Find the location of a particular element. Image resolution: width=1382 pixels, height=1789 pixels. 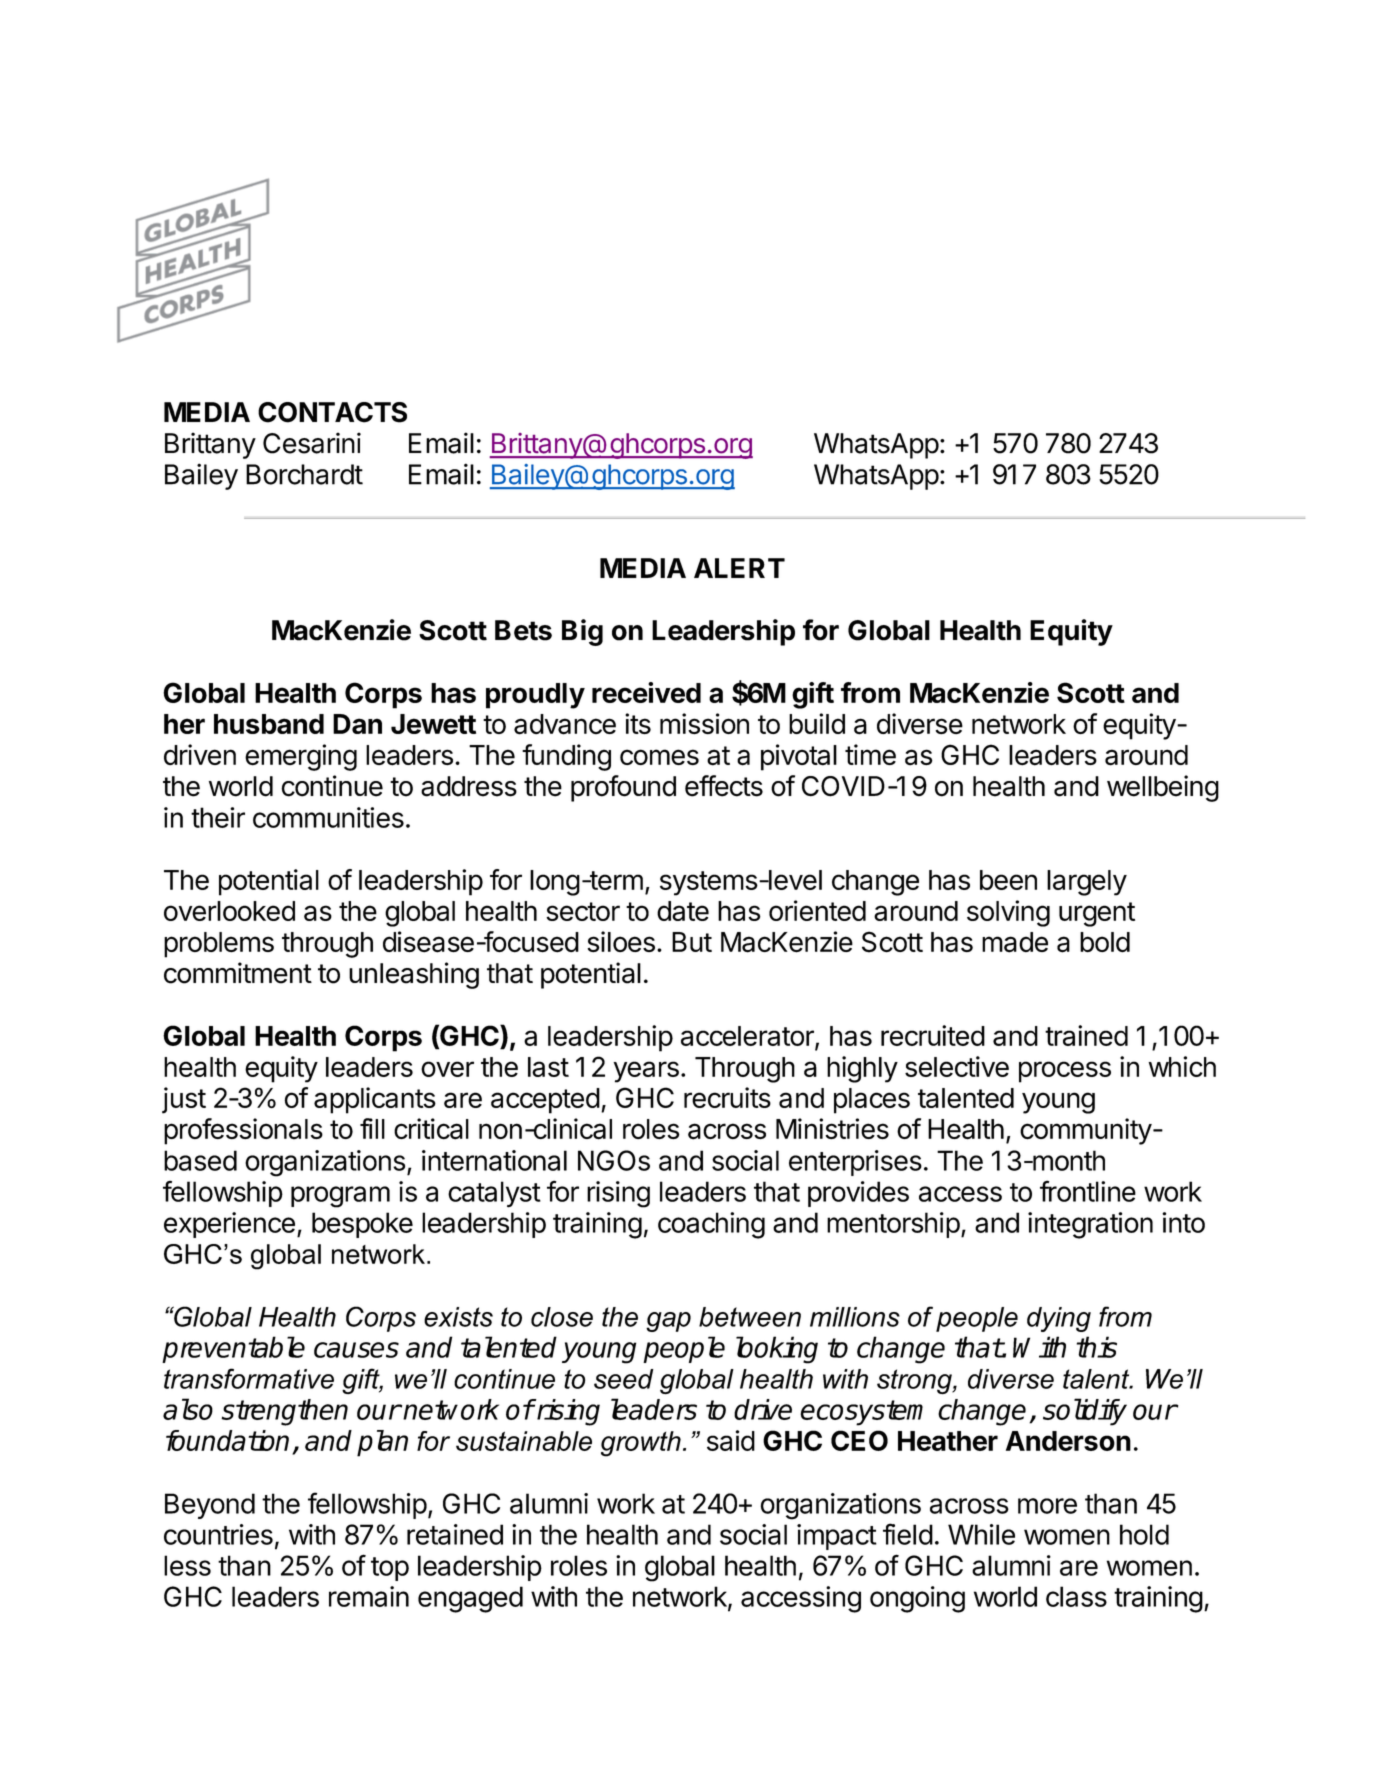

accelerator is located at coordinates (748, 1037).
